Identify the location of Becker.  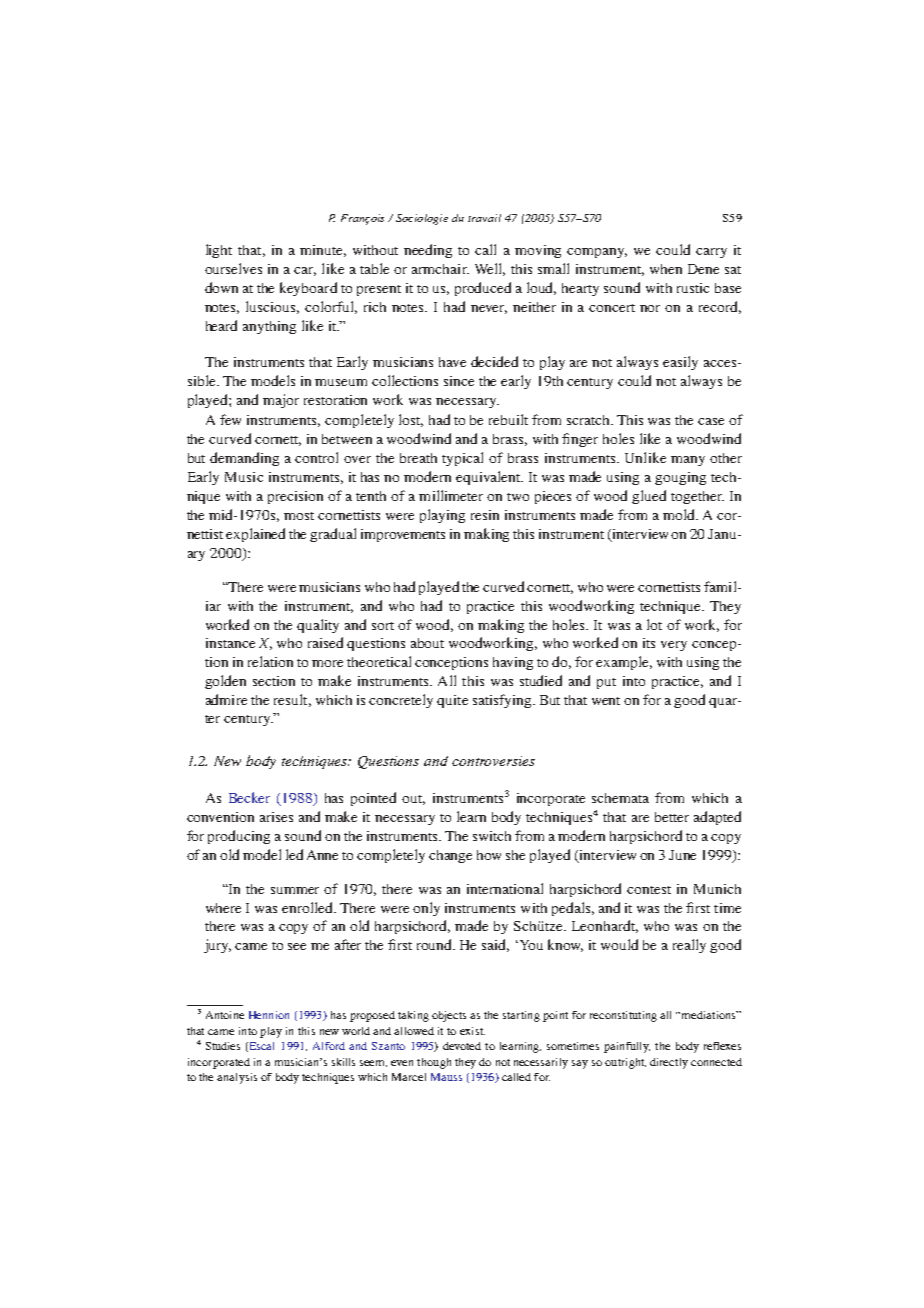
(249, 797).
